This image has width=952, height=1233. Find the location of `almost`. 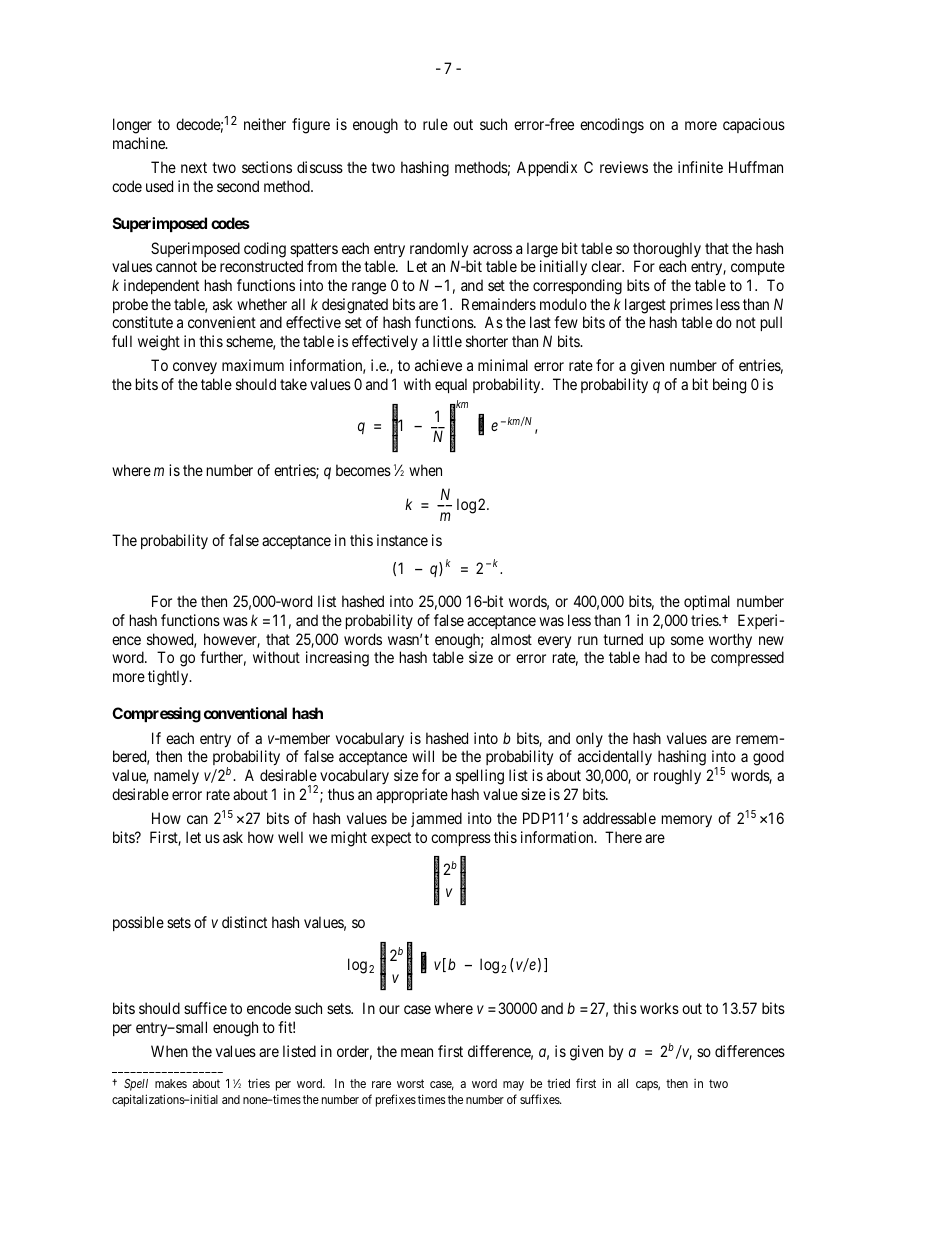

almost is located at coordinates (511, 639).
